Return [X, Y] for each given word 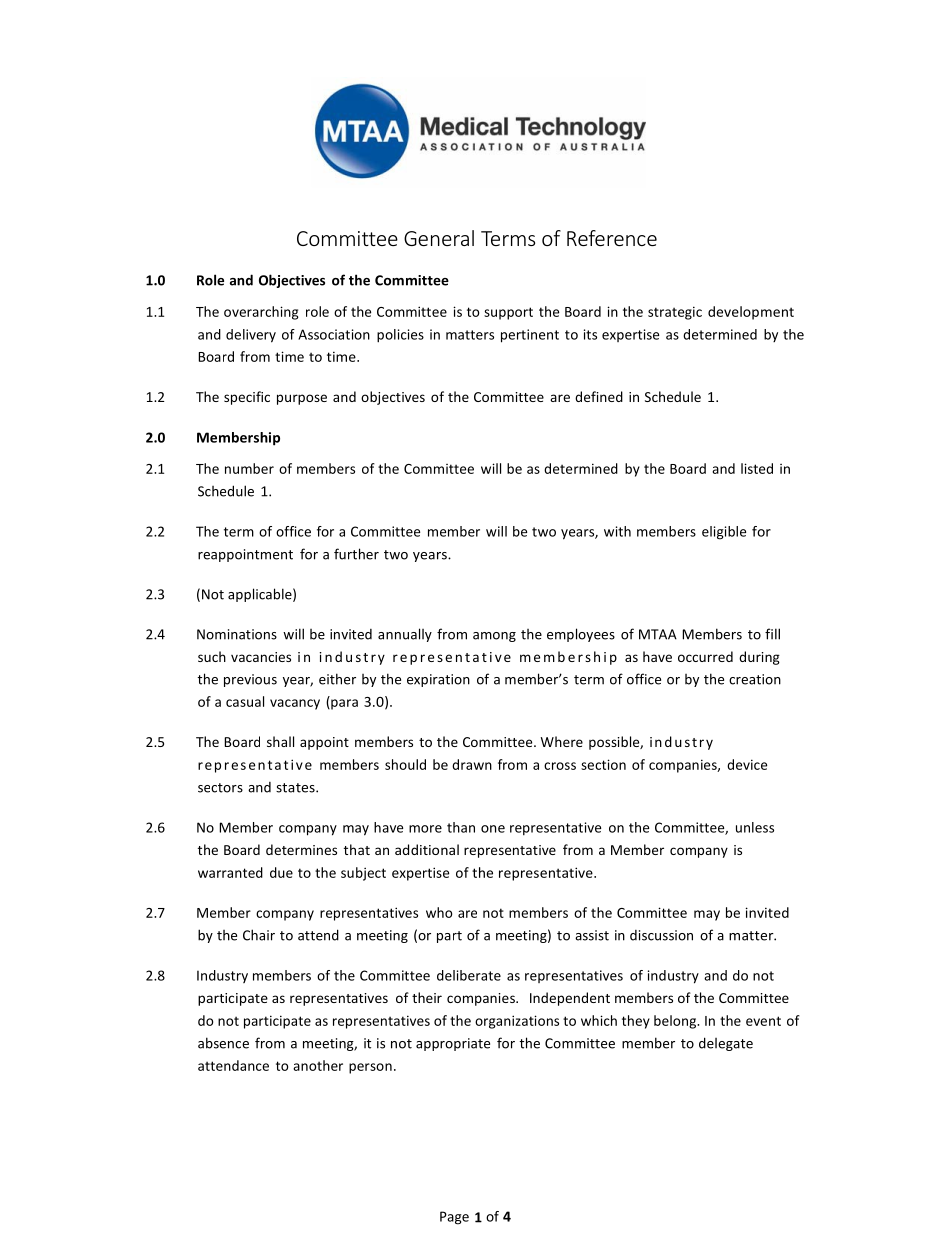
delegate [726, 1044]
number [249, 468]
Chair [259, 935]
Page [454, 1218]
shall [280, 741]
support [508, 313]
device [747, 764]
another [318, 1065]
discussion [661, 935]
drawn [472, 764]
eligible [724, 533]
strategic [675, 313]
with [617, 531]
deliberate [469, 975]
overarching [261, 313]
